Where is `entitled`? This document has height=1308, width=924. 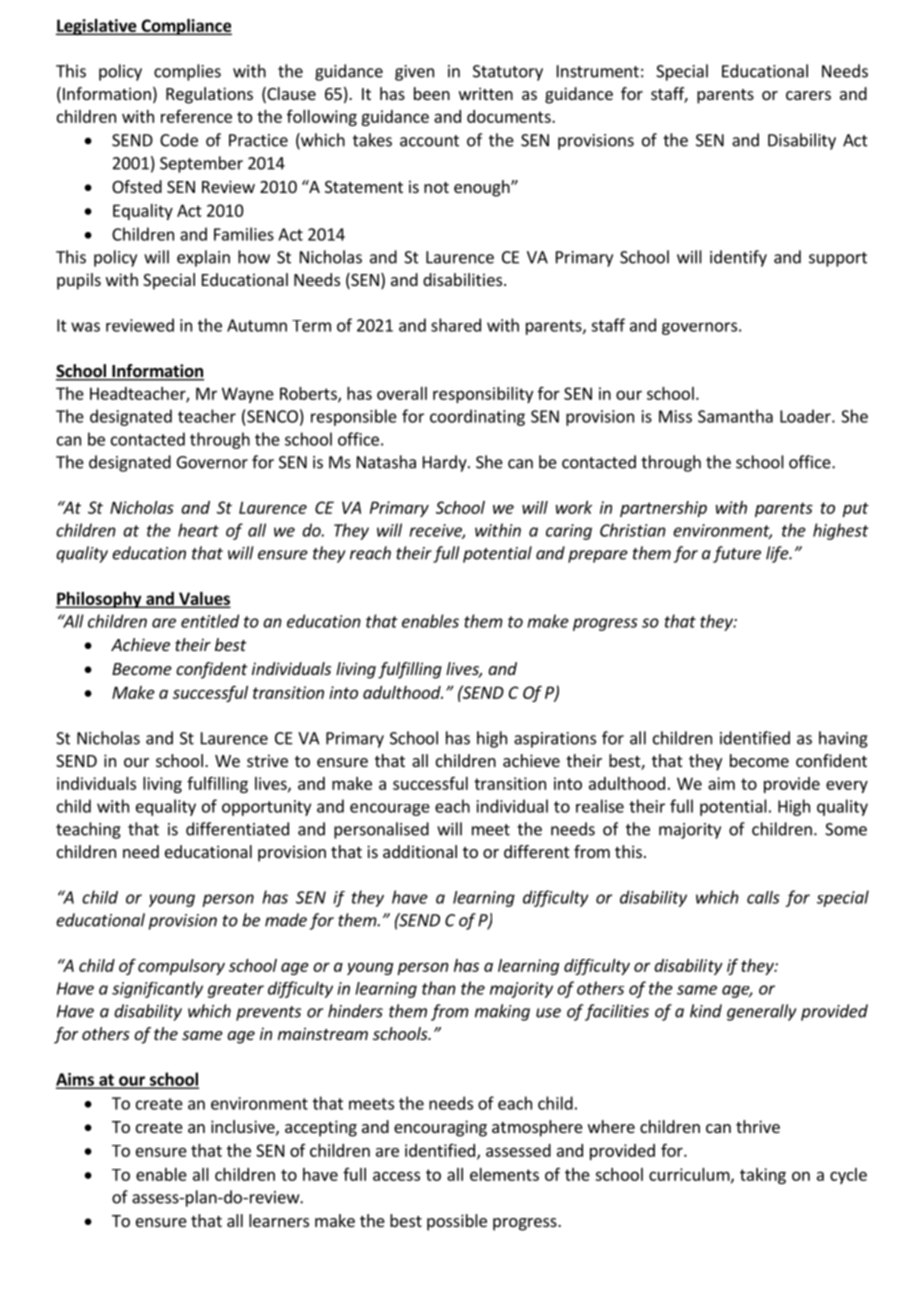 entitled is located at coordinates (210, 621).
